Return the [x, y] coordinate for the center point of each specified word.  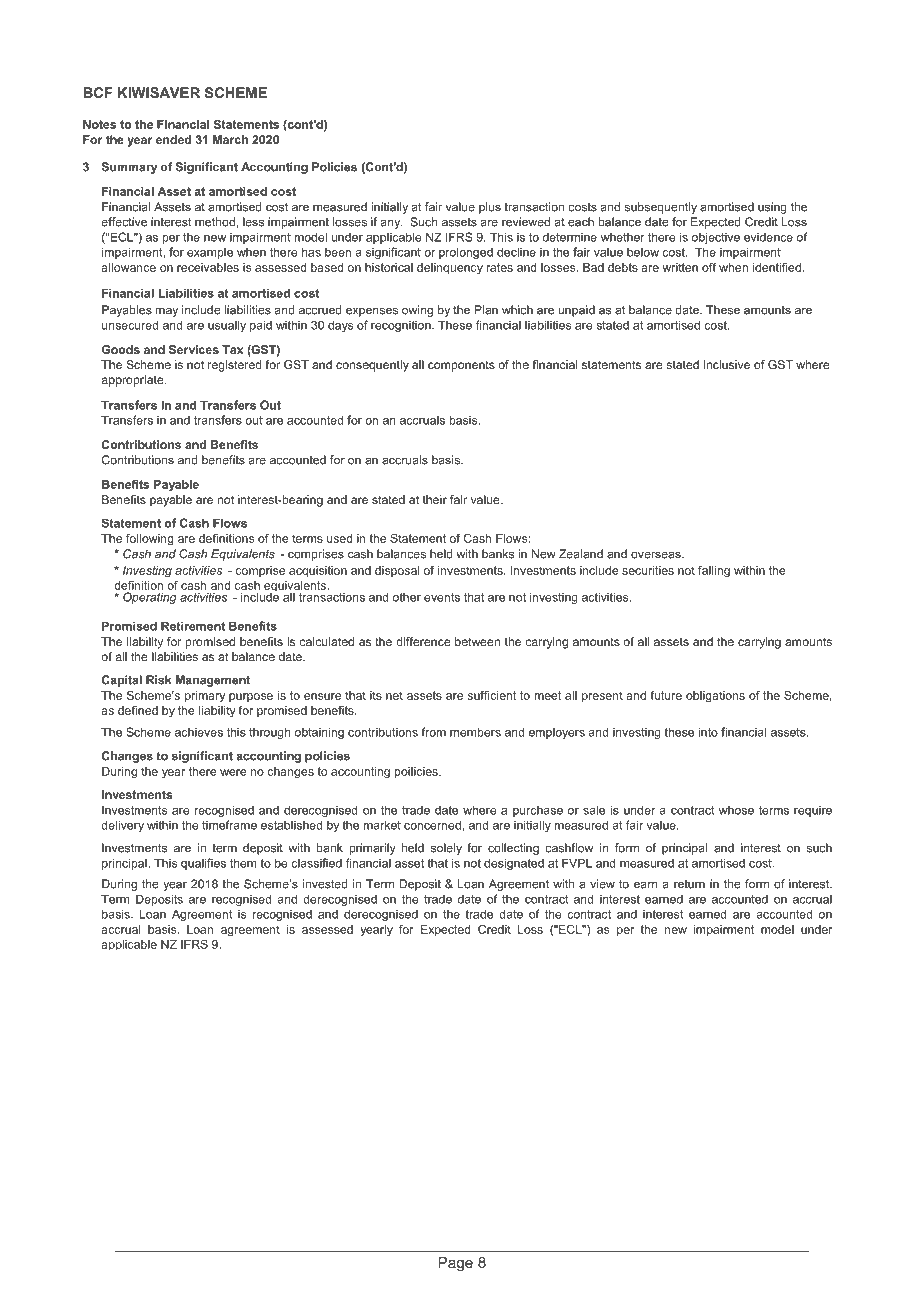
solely [446, 849]
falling [714, 572]
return [689, 884]
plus [490, 208]
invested [325, 884]
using [772, 208]
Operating [150, 598]
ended [173, 139]
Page [455, 1264]
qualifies [203, 864]
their [435, 499]
